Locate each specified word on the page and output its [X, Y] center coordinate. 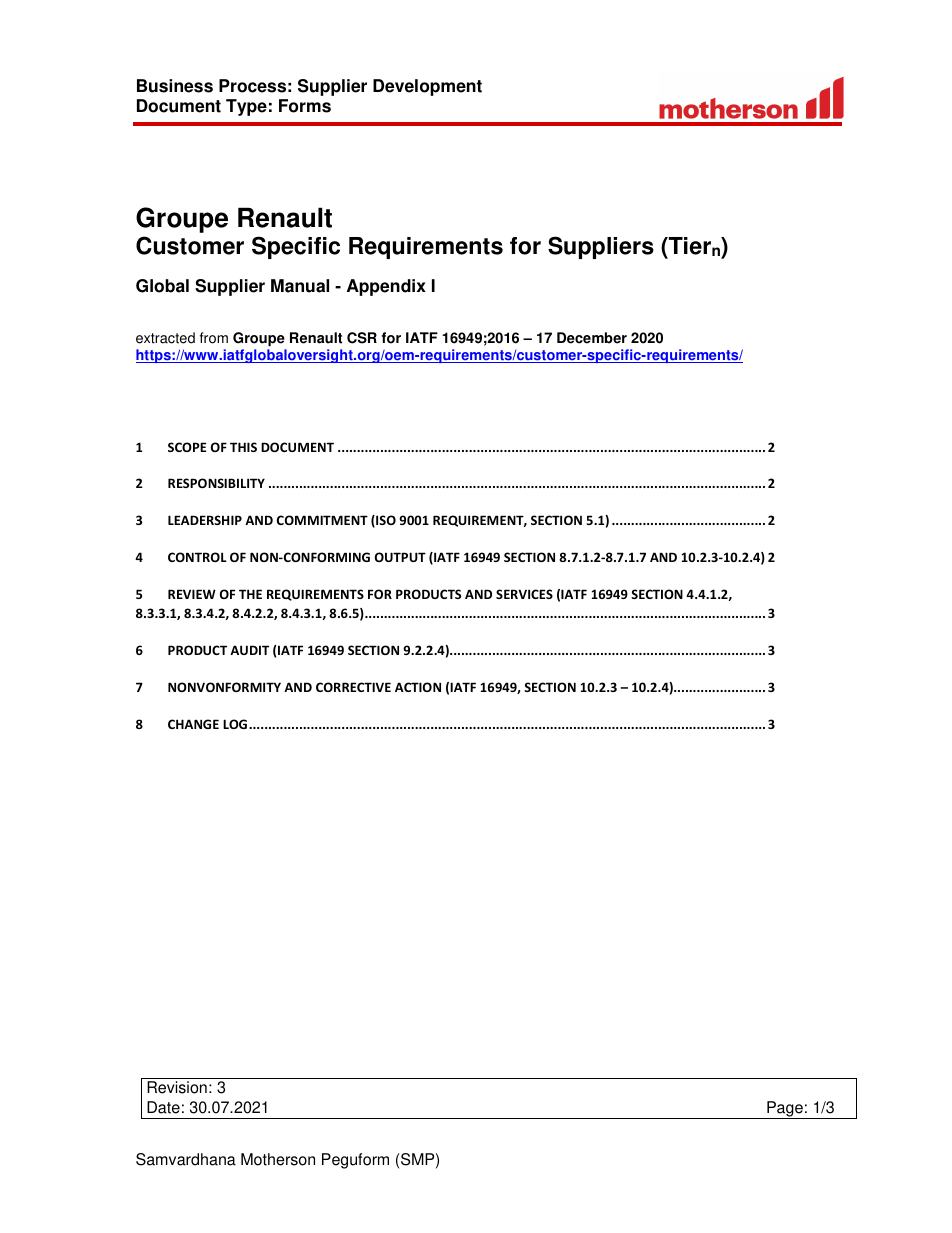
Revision [177, 1087]
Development [427, 87]
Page [785, 1110]
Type [246, 107]
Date [163, 1107]
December [592, 338]
